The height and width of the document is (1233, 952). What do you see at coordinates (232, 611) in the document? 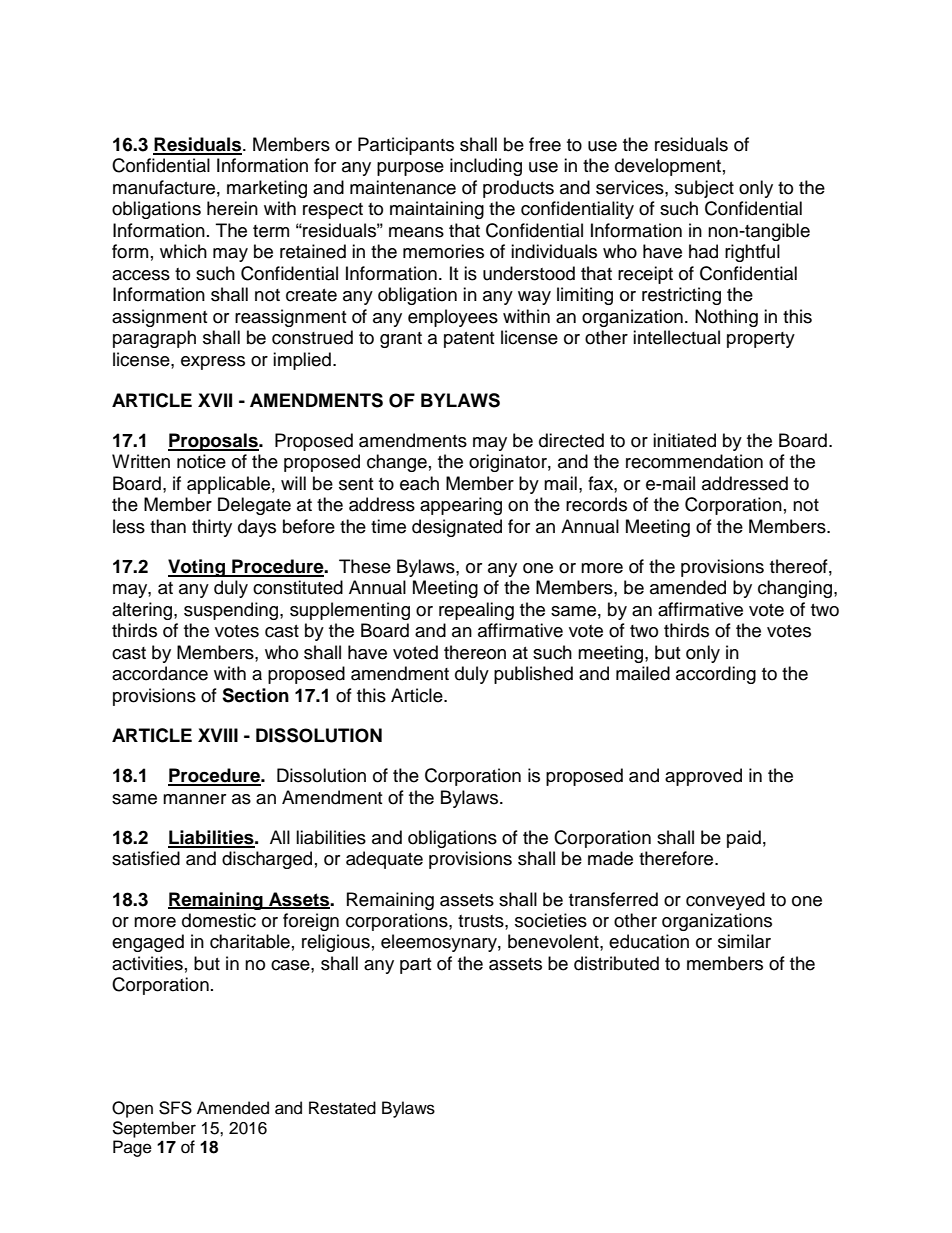
I see `suspending` at bounding box center [232, 611].
